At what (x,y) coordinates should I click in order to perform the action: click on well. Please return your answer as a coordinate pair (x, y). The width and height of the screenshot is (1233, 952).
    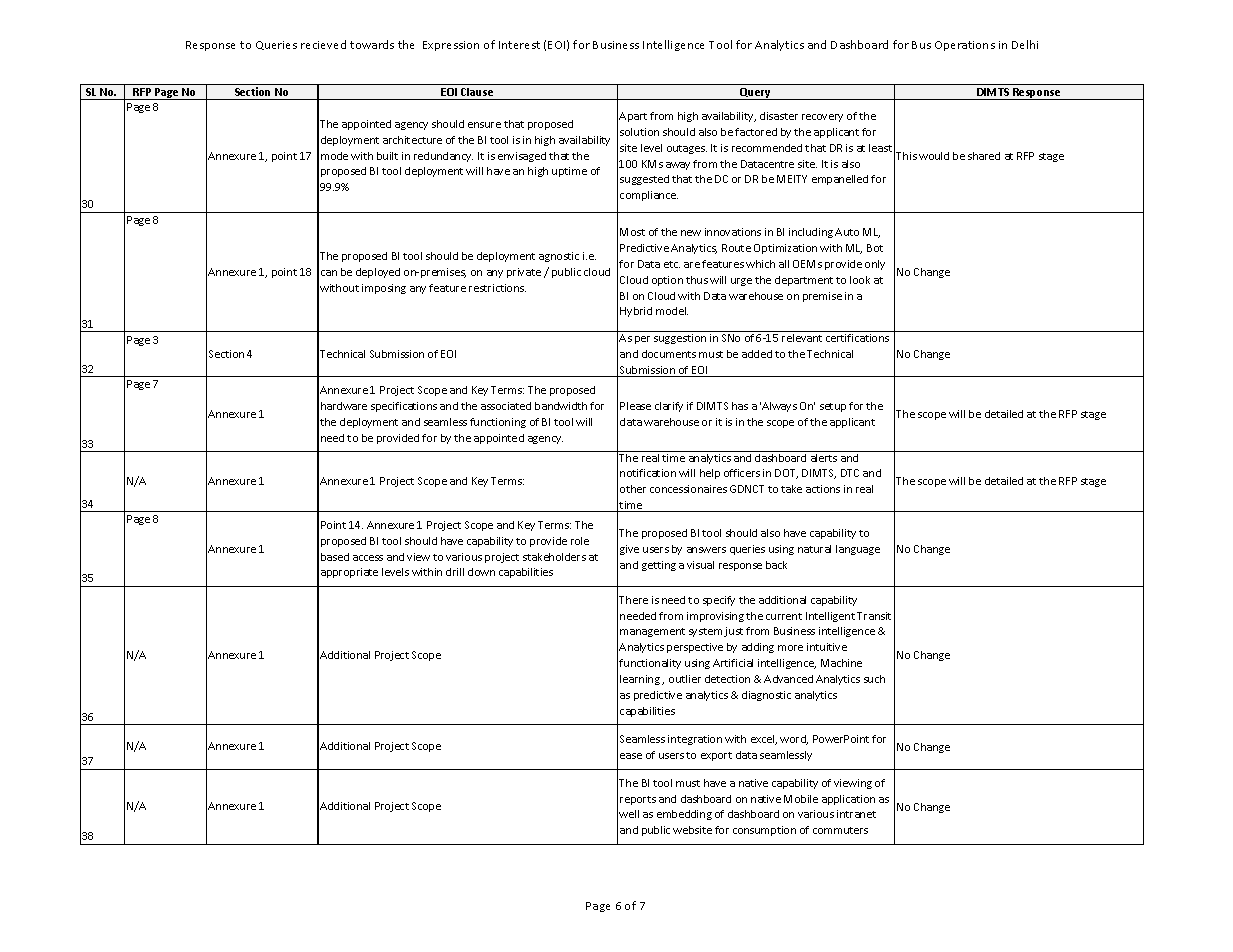
    Looking at the image, I should click on (629, 814).
